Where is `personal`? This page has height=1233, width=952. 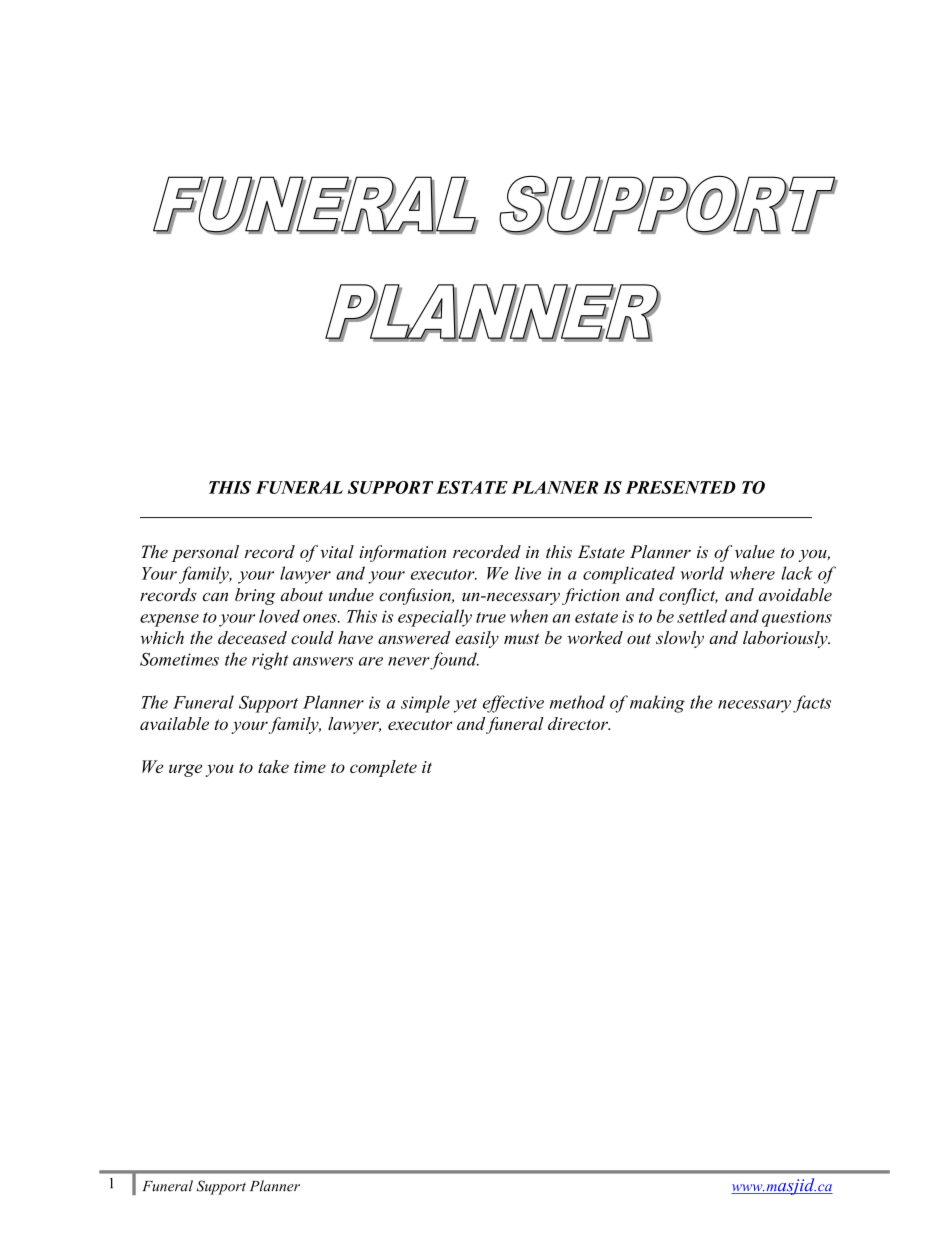
personal is located at coordinates (205, 553).
